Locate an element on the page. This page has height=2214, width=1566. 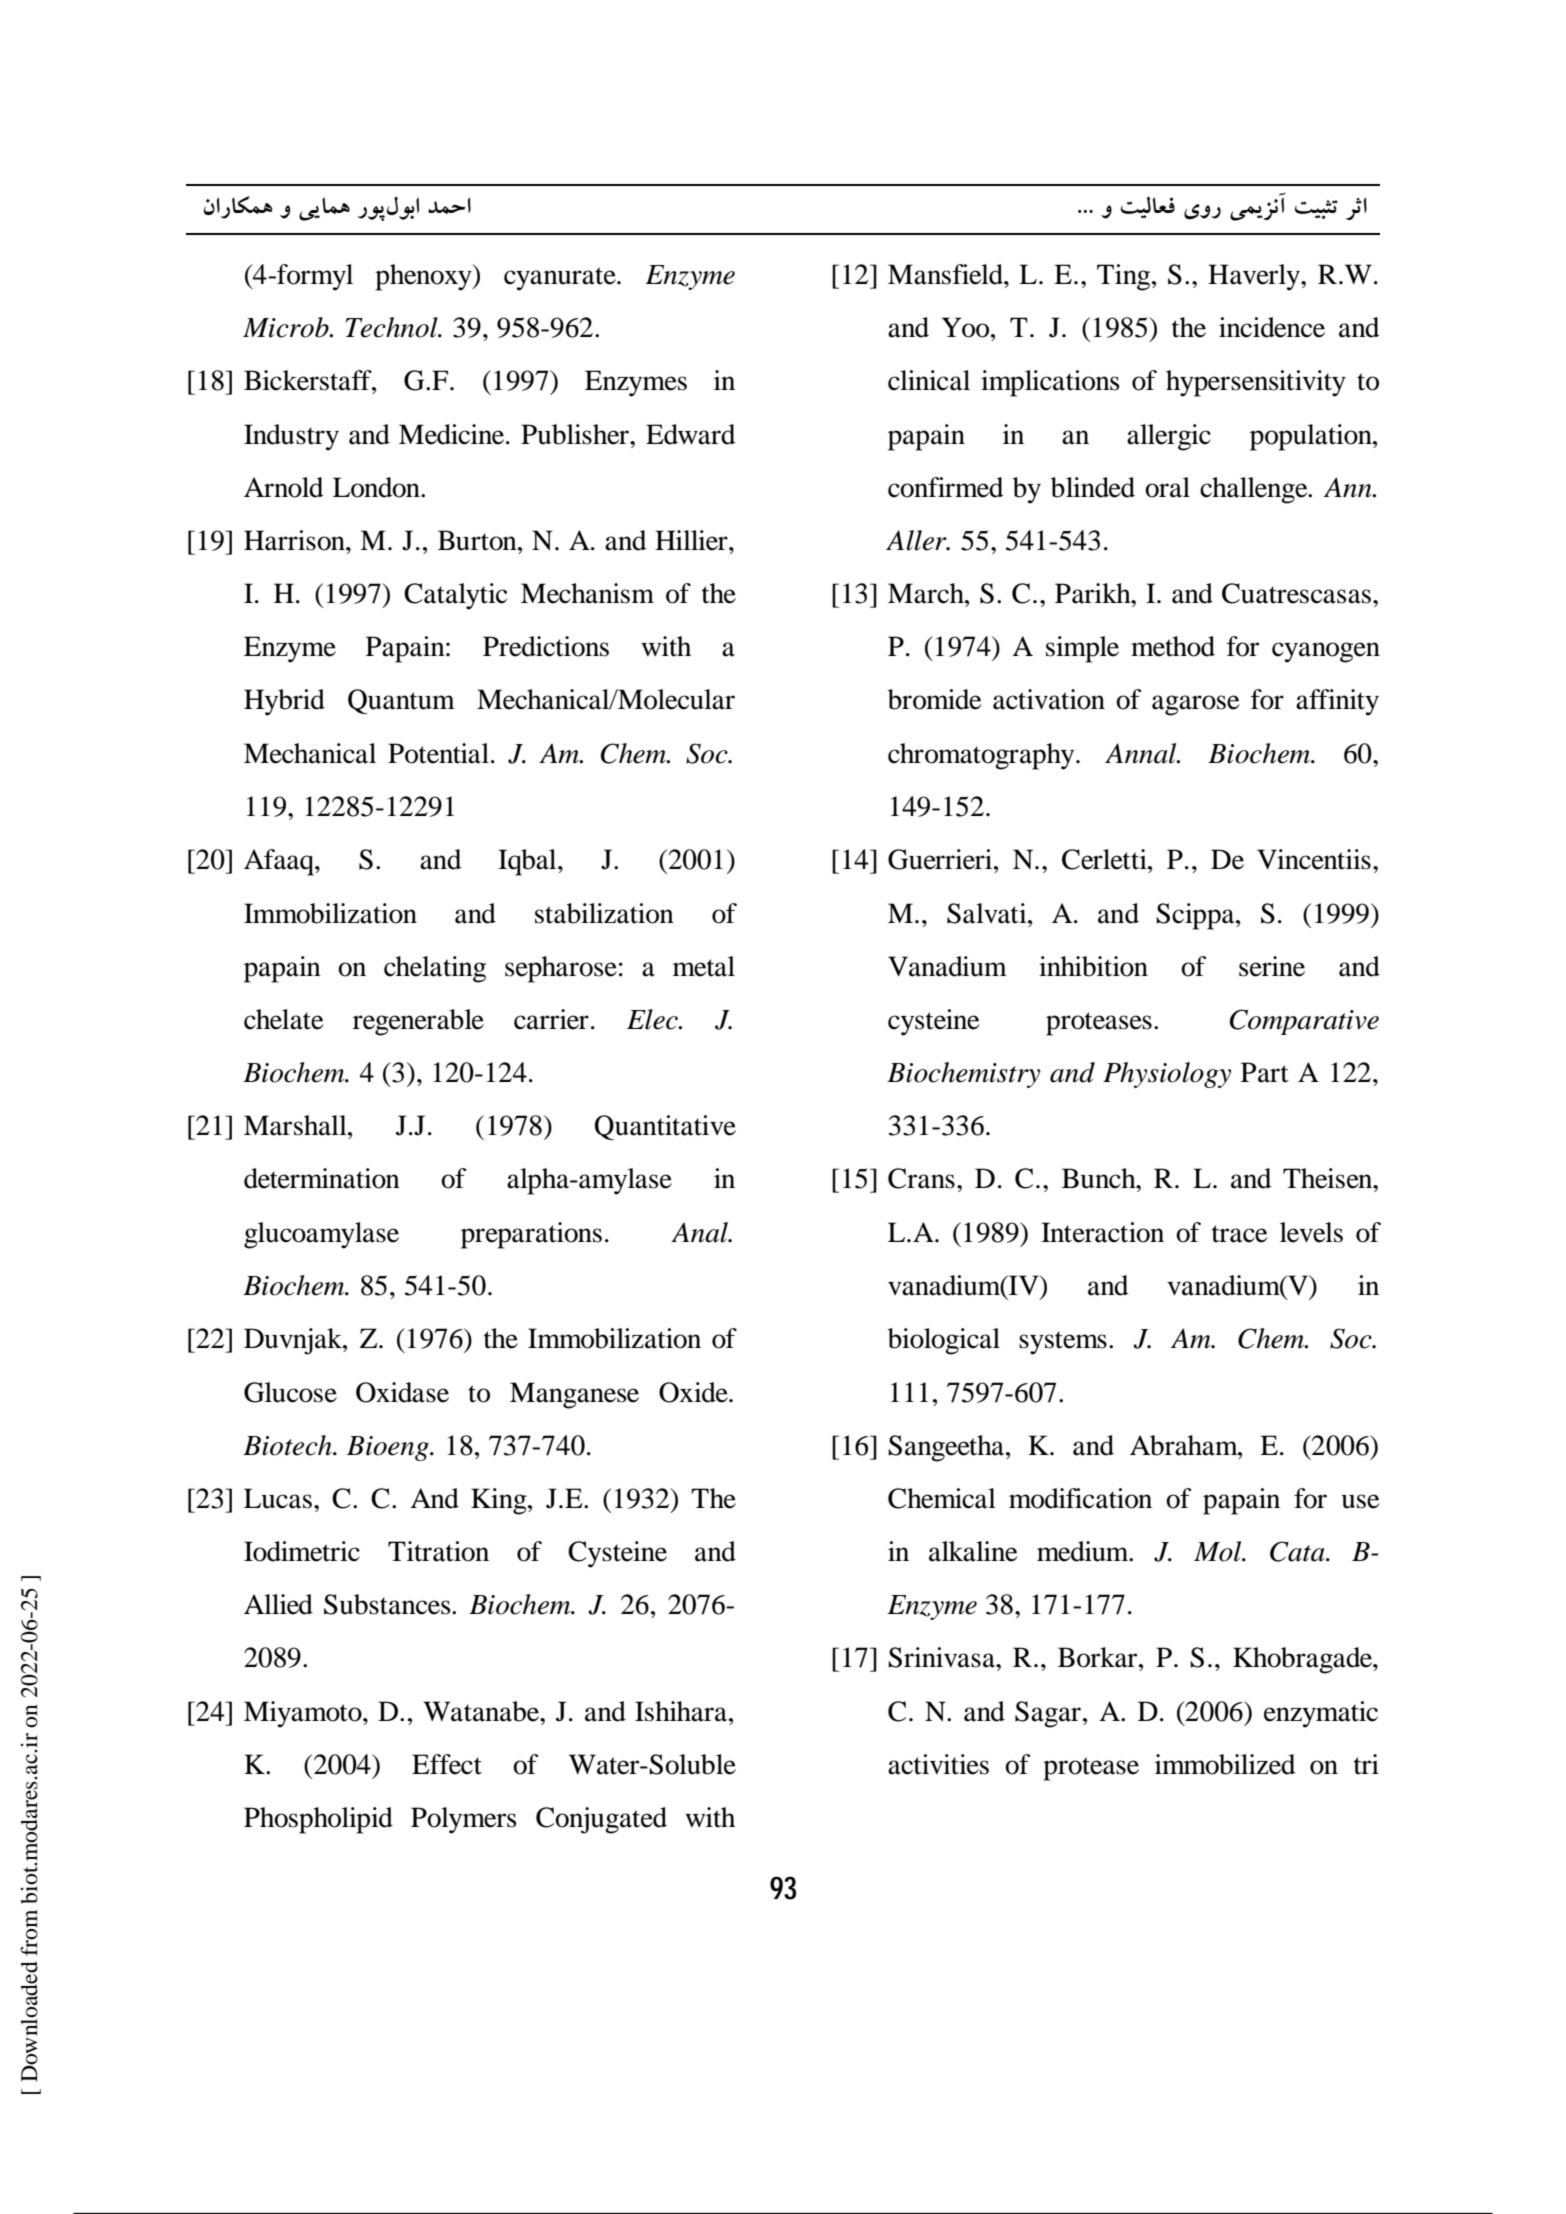
Effect is located at coordinates (447, 1764).
